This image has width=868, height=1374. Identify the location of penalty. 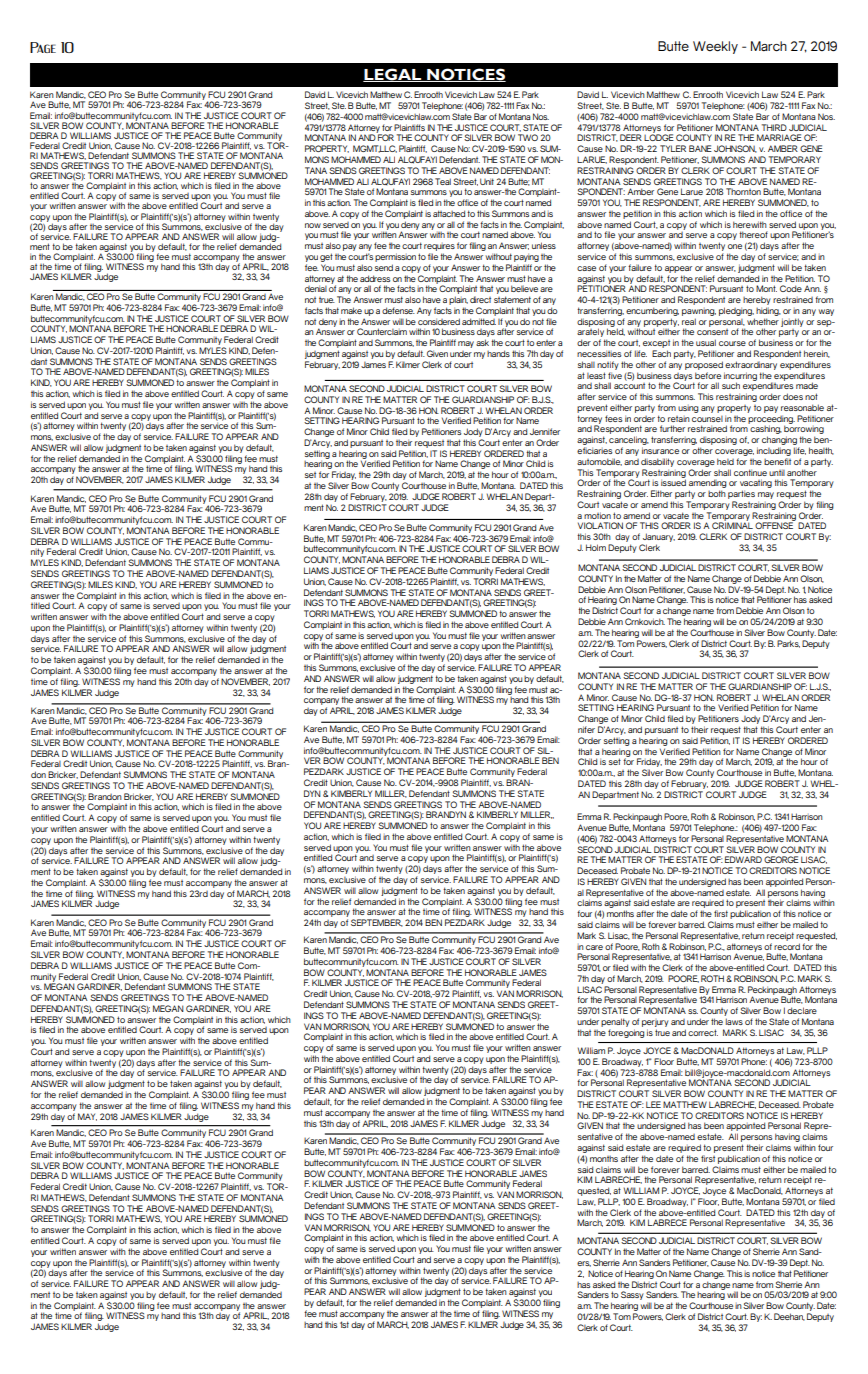
(615, 1022).
